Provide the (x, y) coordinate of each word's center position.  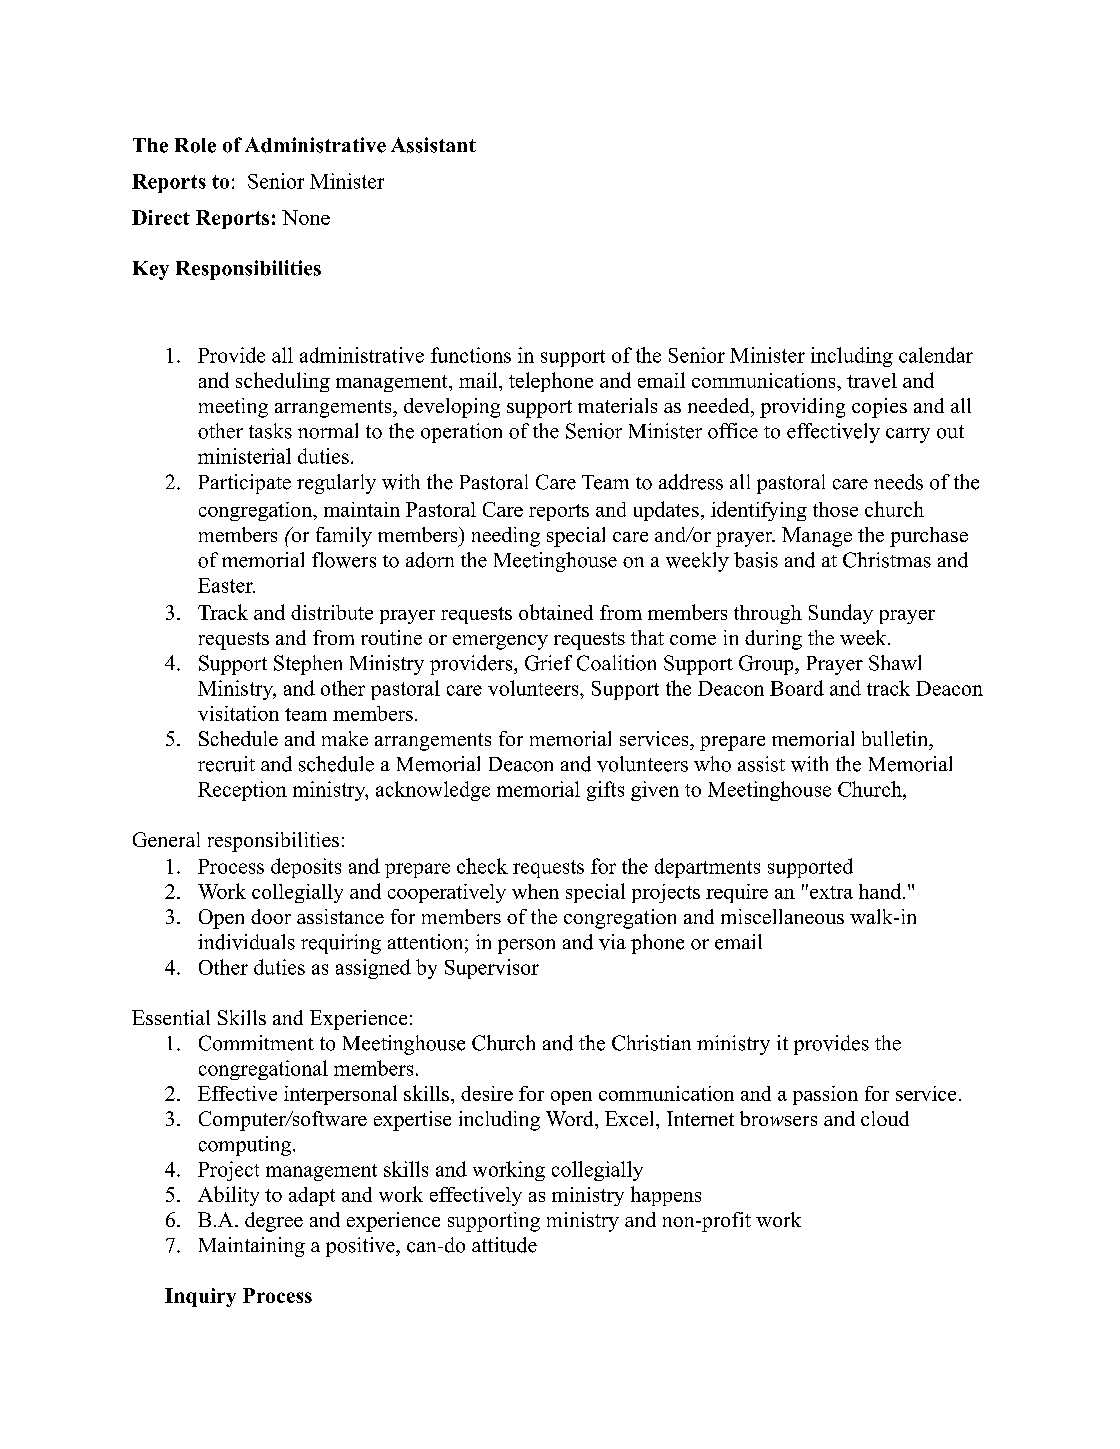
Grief (548, 663)
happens (666, 1196)
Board (797, 688)
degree (274, 1222)
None (306, 217)
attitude (504, 1245)
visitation (238, 713)
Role (195, 145)
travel (872, 380)
